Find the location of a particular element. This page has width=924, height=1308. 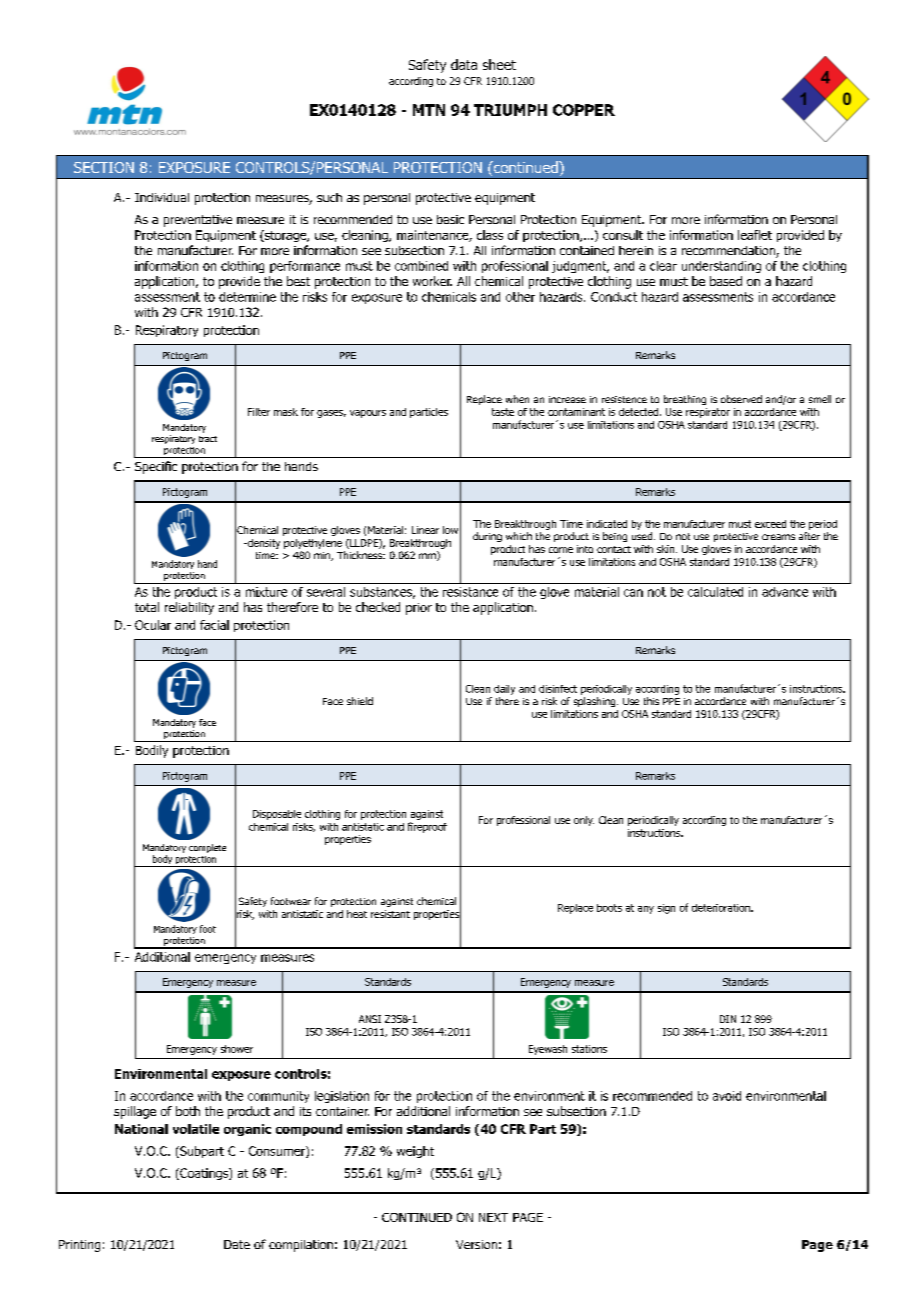

NEXT is located at coordinates (493, 1217).
